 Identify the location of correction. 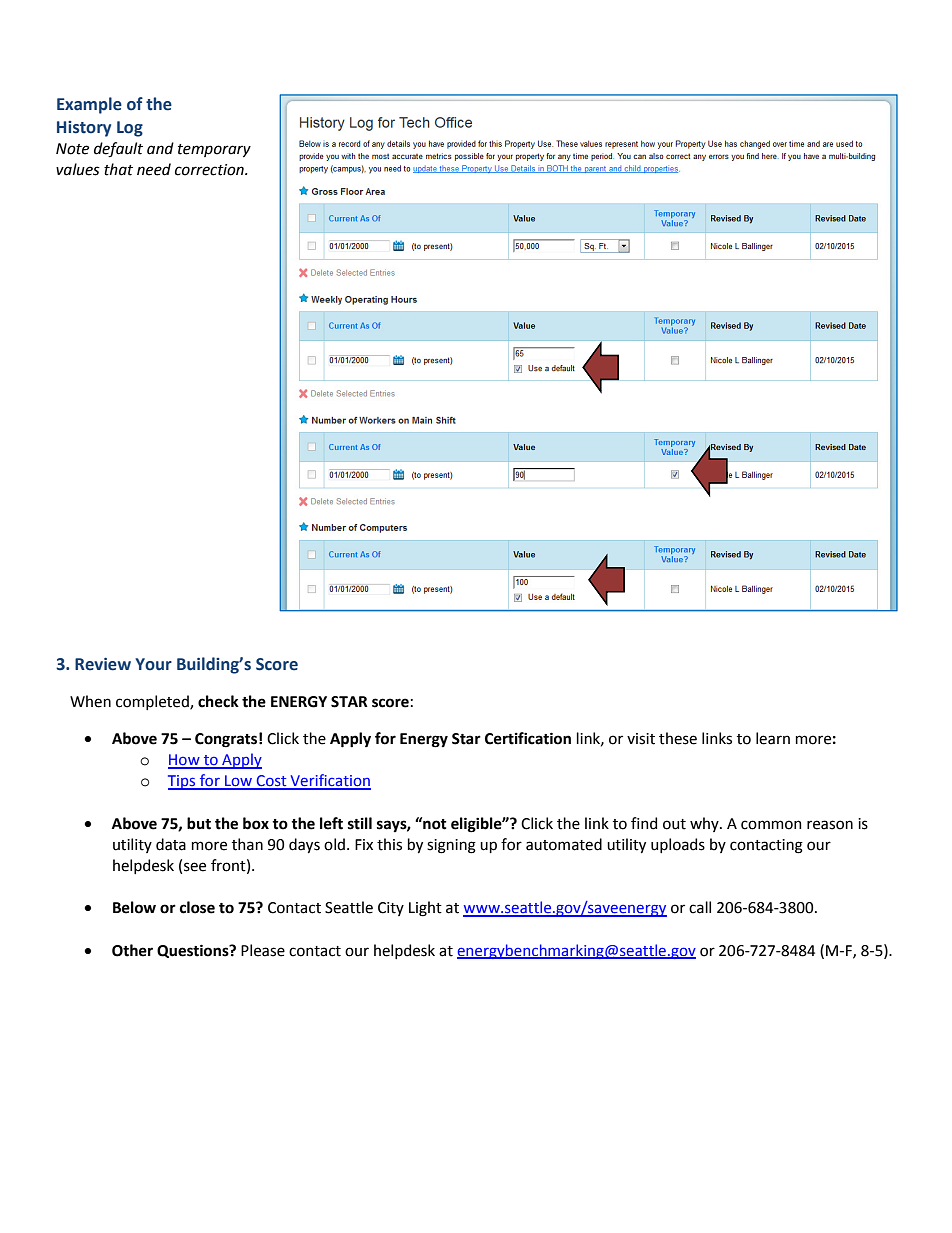
(210, 170).
